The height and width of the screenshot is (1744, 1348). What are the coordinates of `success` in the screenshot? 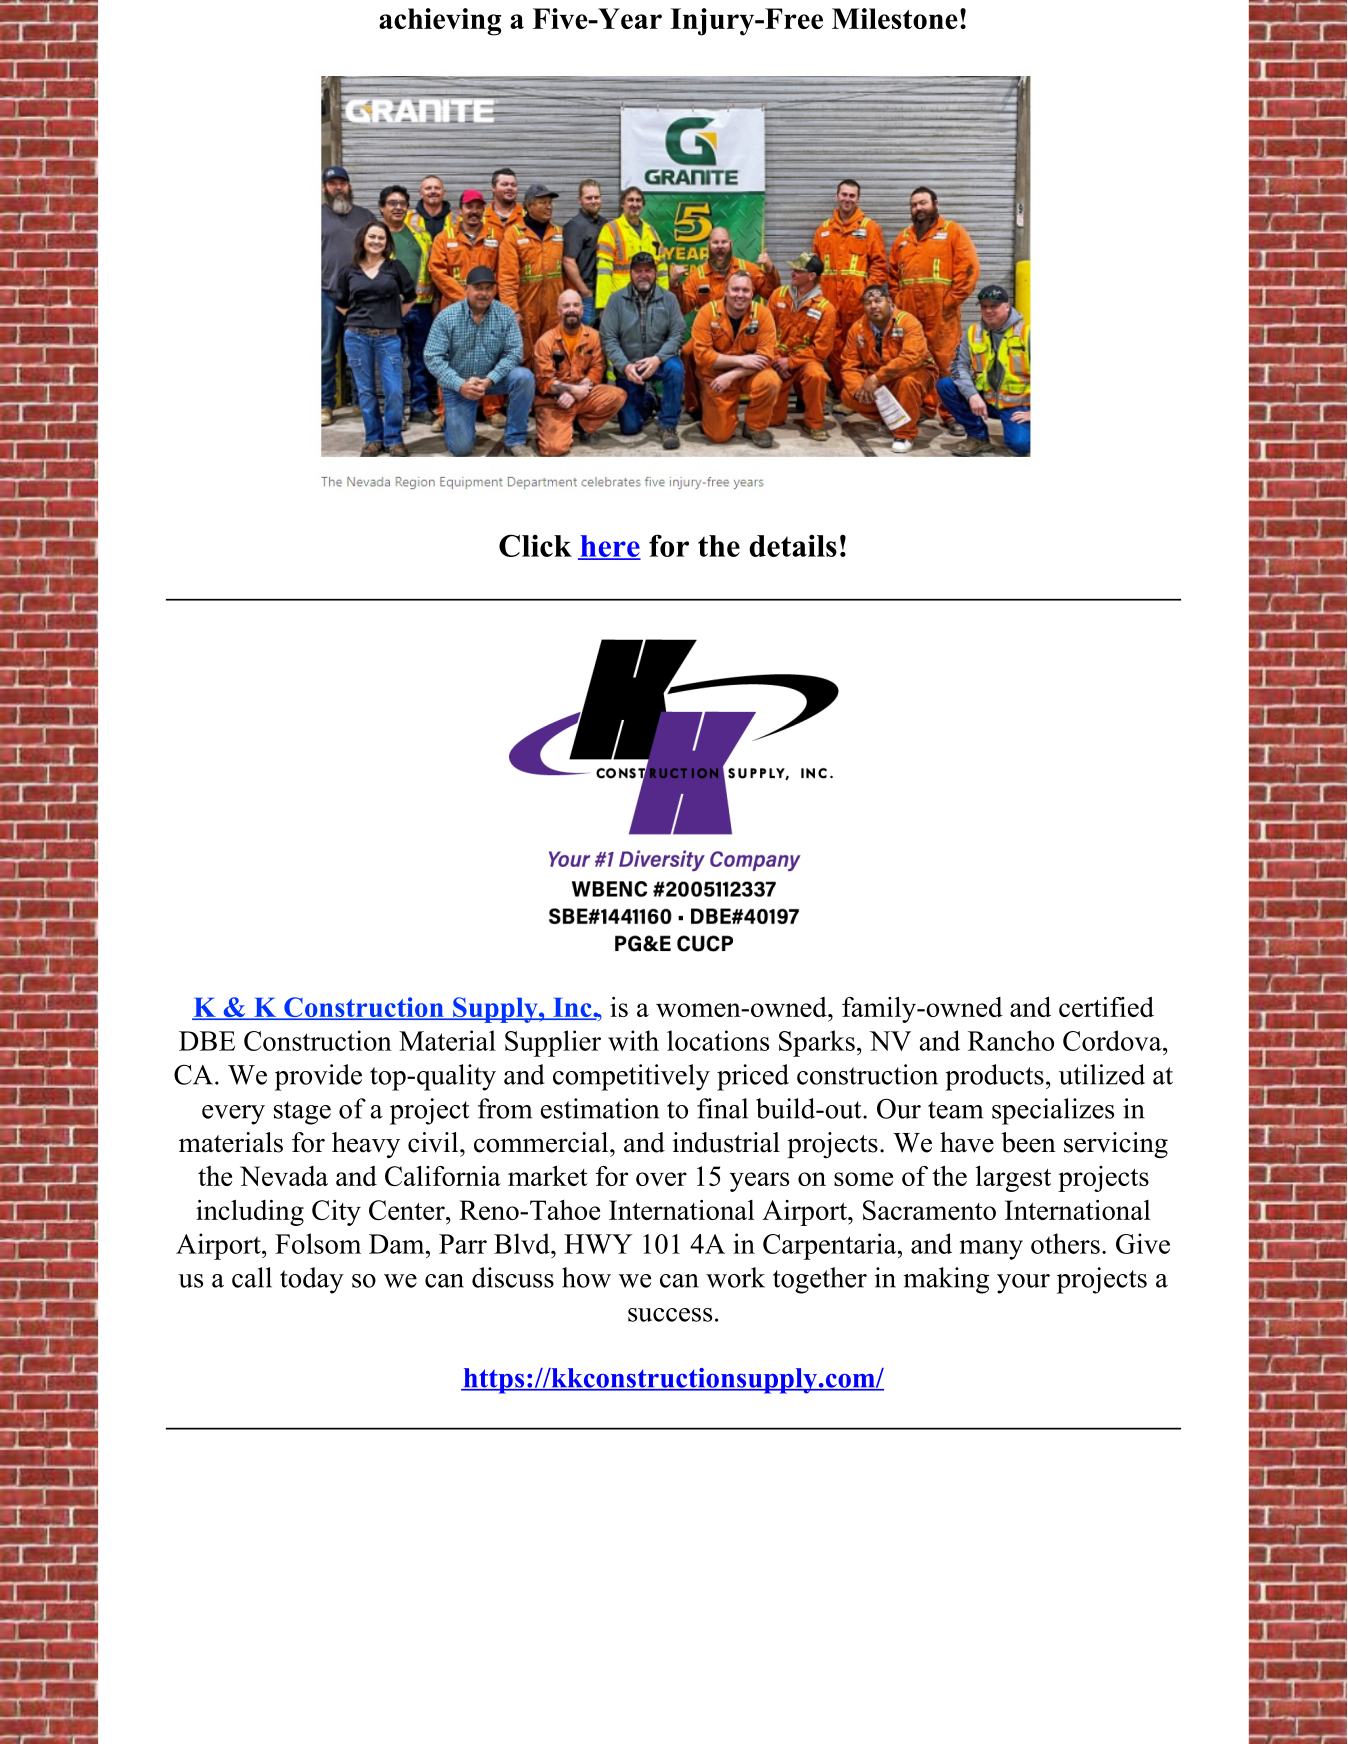 It's located at (670, 1315).
